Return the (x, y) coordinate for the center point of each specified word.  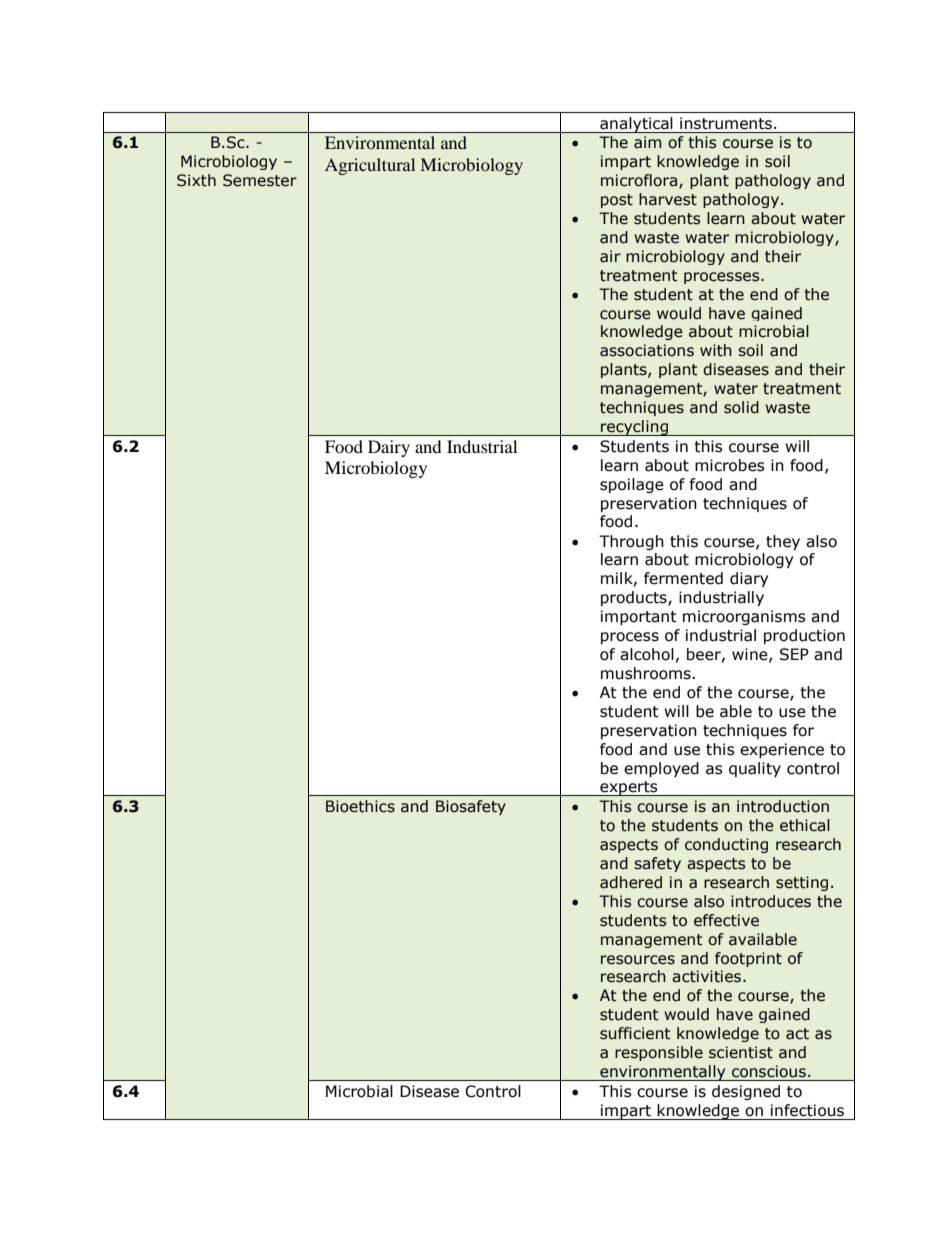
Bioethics (360, 806)
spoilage (632, 485)
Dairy (389, 448)
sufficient (635, 1033)
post (617, 201)
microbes (730, 465)
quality (755, 769)
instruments (726, 123)
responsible (659, 1053)
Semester (260, 180)
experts (629, 788)
